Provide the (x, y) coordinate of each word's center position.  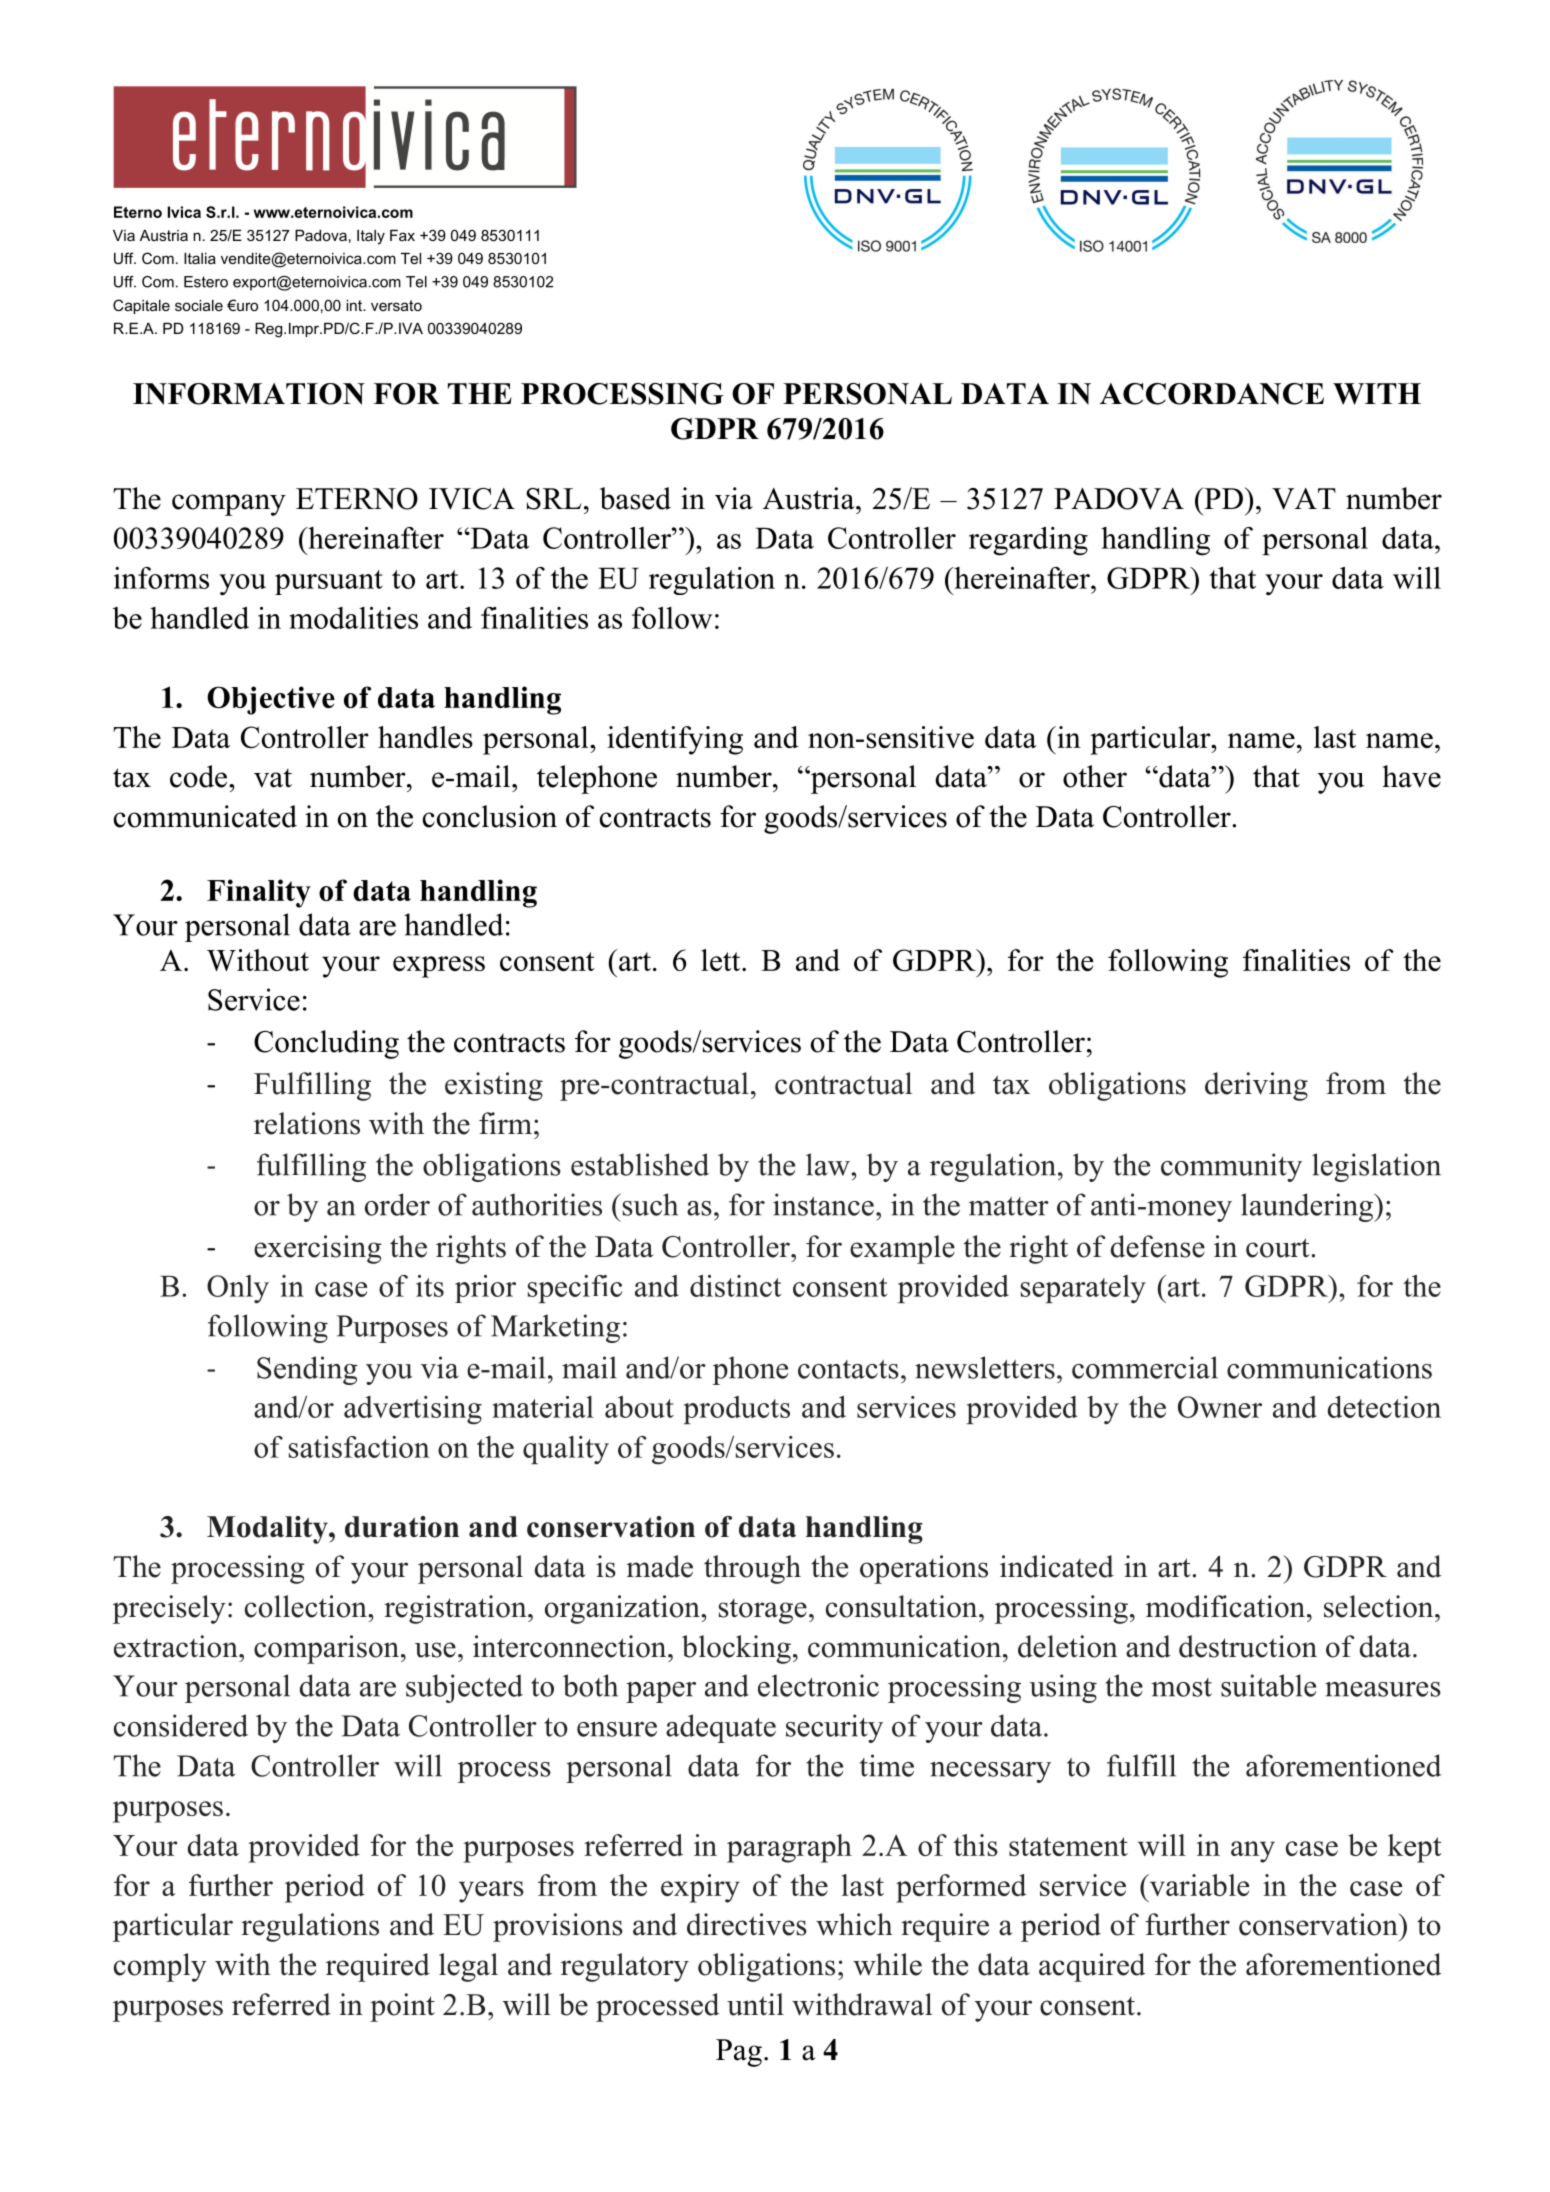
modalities (353, 618)
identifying (675, 740)
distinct (735, 1286)
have (1411, 776)
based (635, 498)
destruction (1248, 1646)
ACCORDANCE (1212, 394)
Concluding (326, 1044)
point (402, 2007)
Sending (307, 1370)
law (829, 1164)
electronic (818, 1685)
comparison (328, 1649)
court (1279, 1248)
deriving (1256, 1086)
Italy (371, 237)
